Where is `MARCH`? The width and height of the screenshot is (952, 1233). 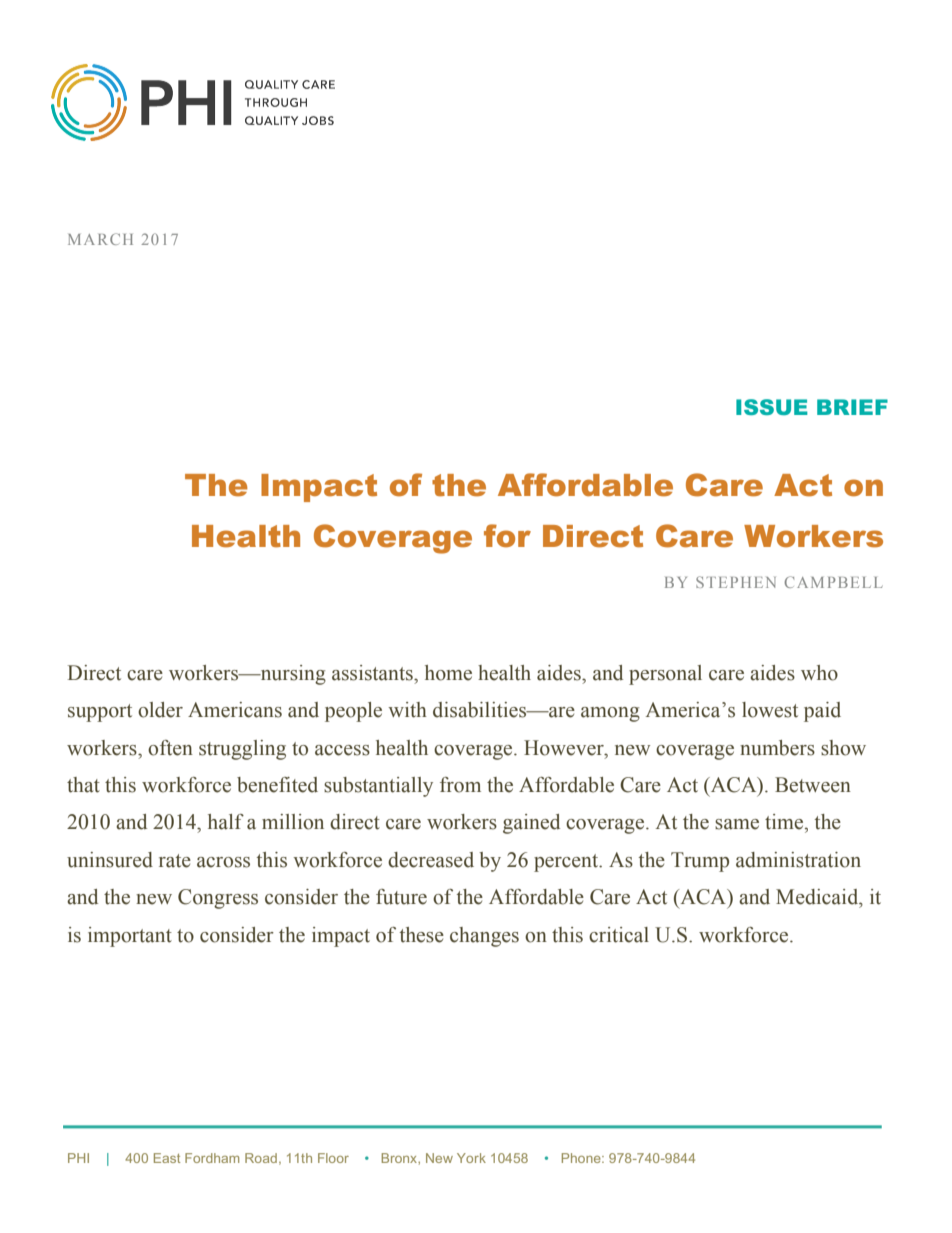 MARCH is located at coordinates (100, 239).
